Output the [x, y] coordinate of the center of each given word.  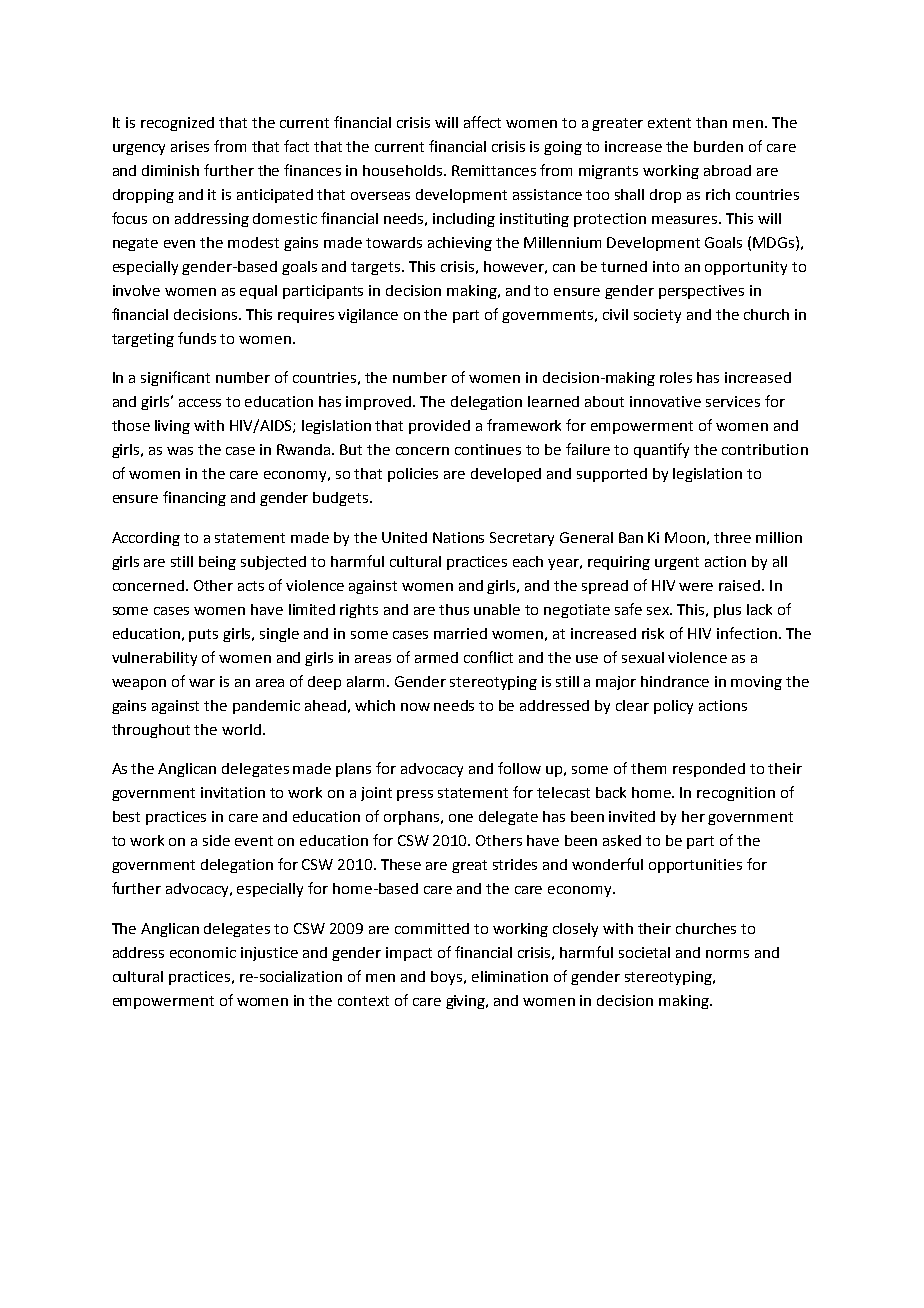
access [200, 403]
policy [673, 707]
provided [439, 427]
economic [203, 952]
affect [482, 122]
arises [190, 146]
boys [448, 978]
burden [718, 146]
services [733, 401]
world [243, 729]
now [415, 707]
